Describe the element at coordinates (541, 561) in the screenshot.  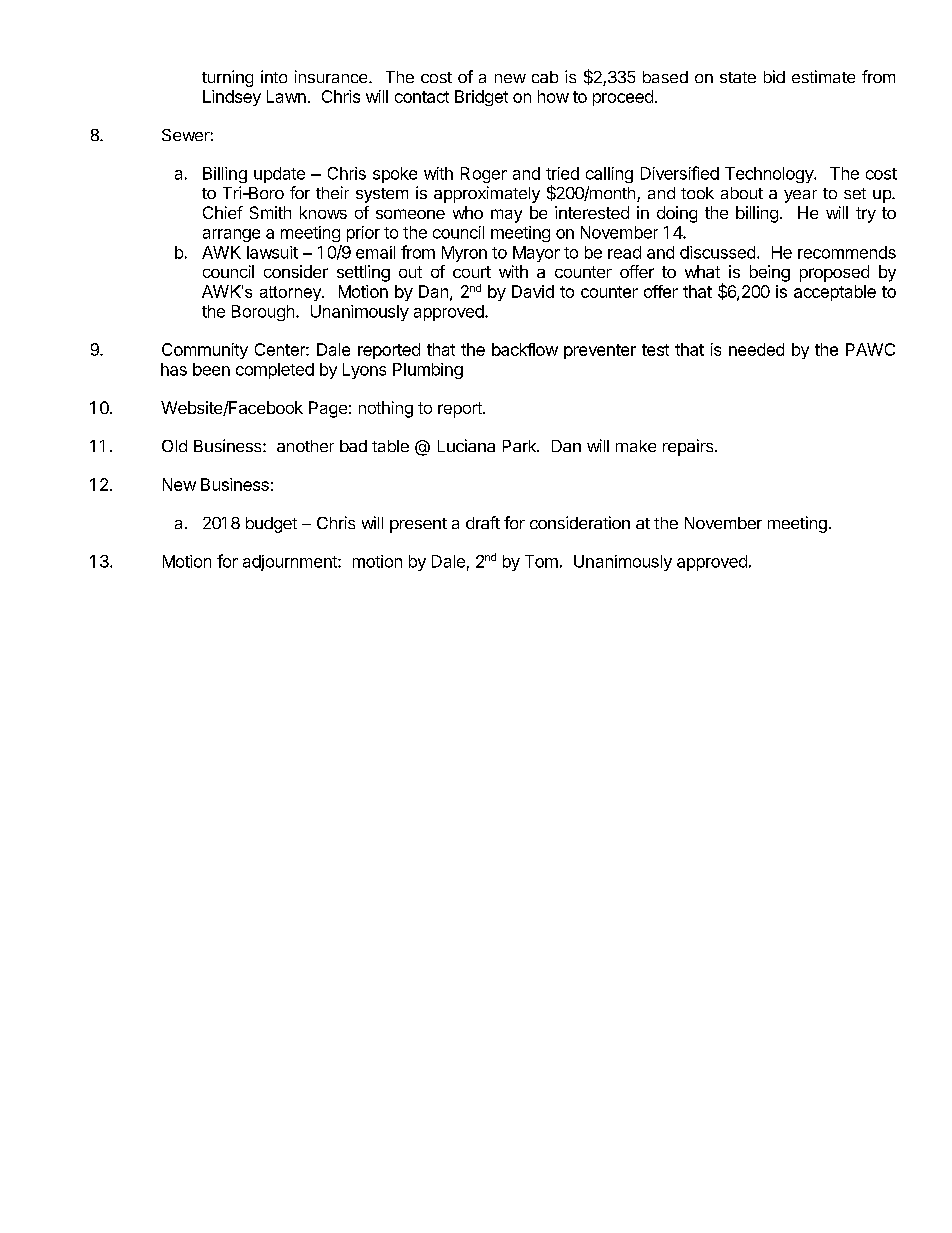
I see `Tom` at that location.
